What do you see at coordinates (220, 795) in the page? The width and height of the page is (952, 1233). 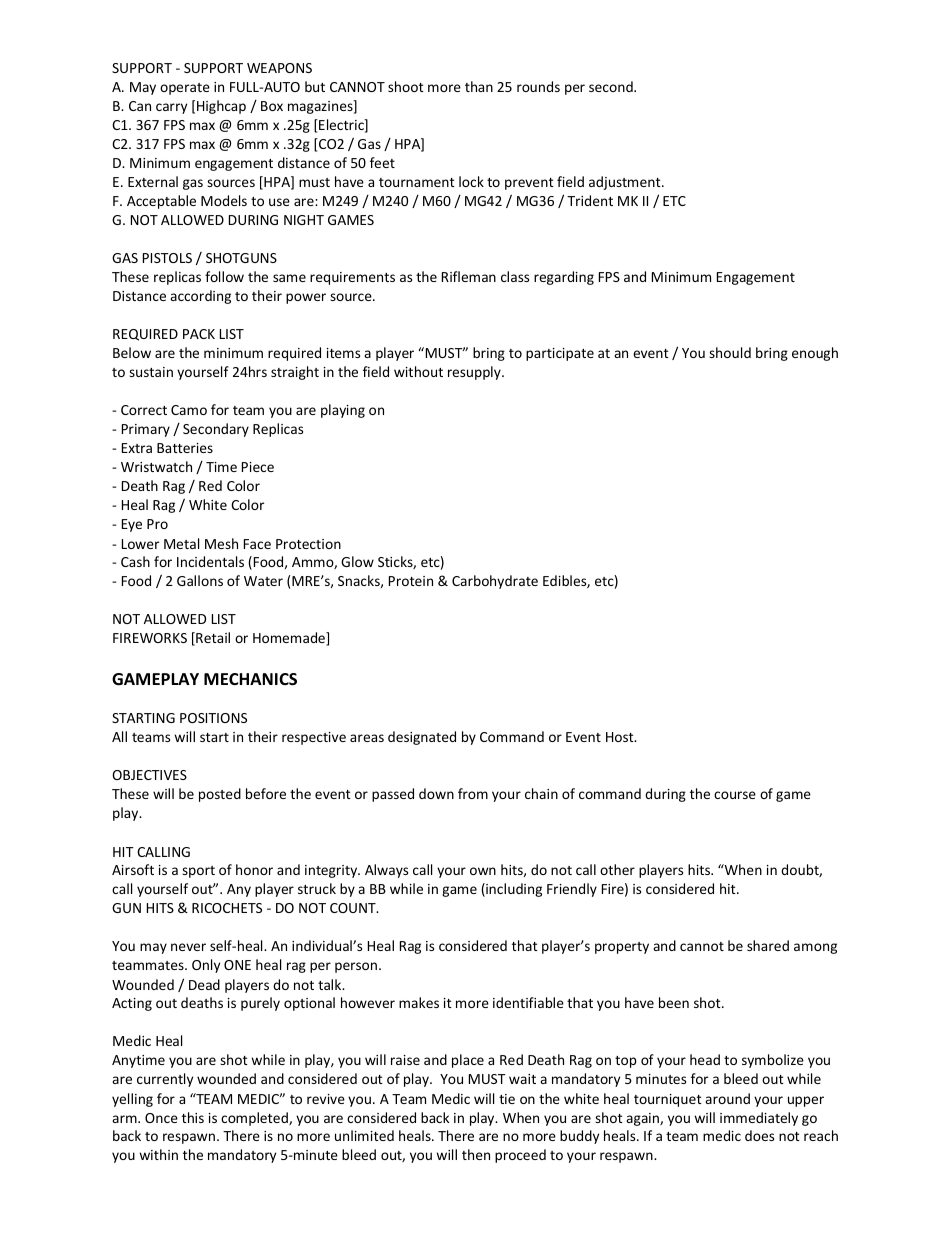 I see `posted` at bounding box center [220, 795].
